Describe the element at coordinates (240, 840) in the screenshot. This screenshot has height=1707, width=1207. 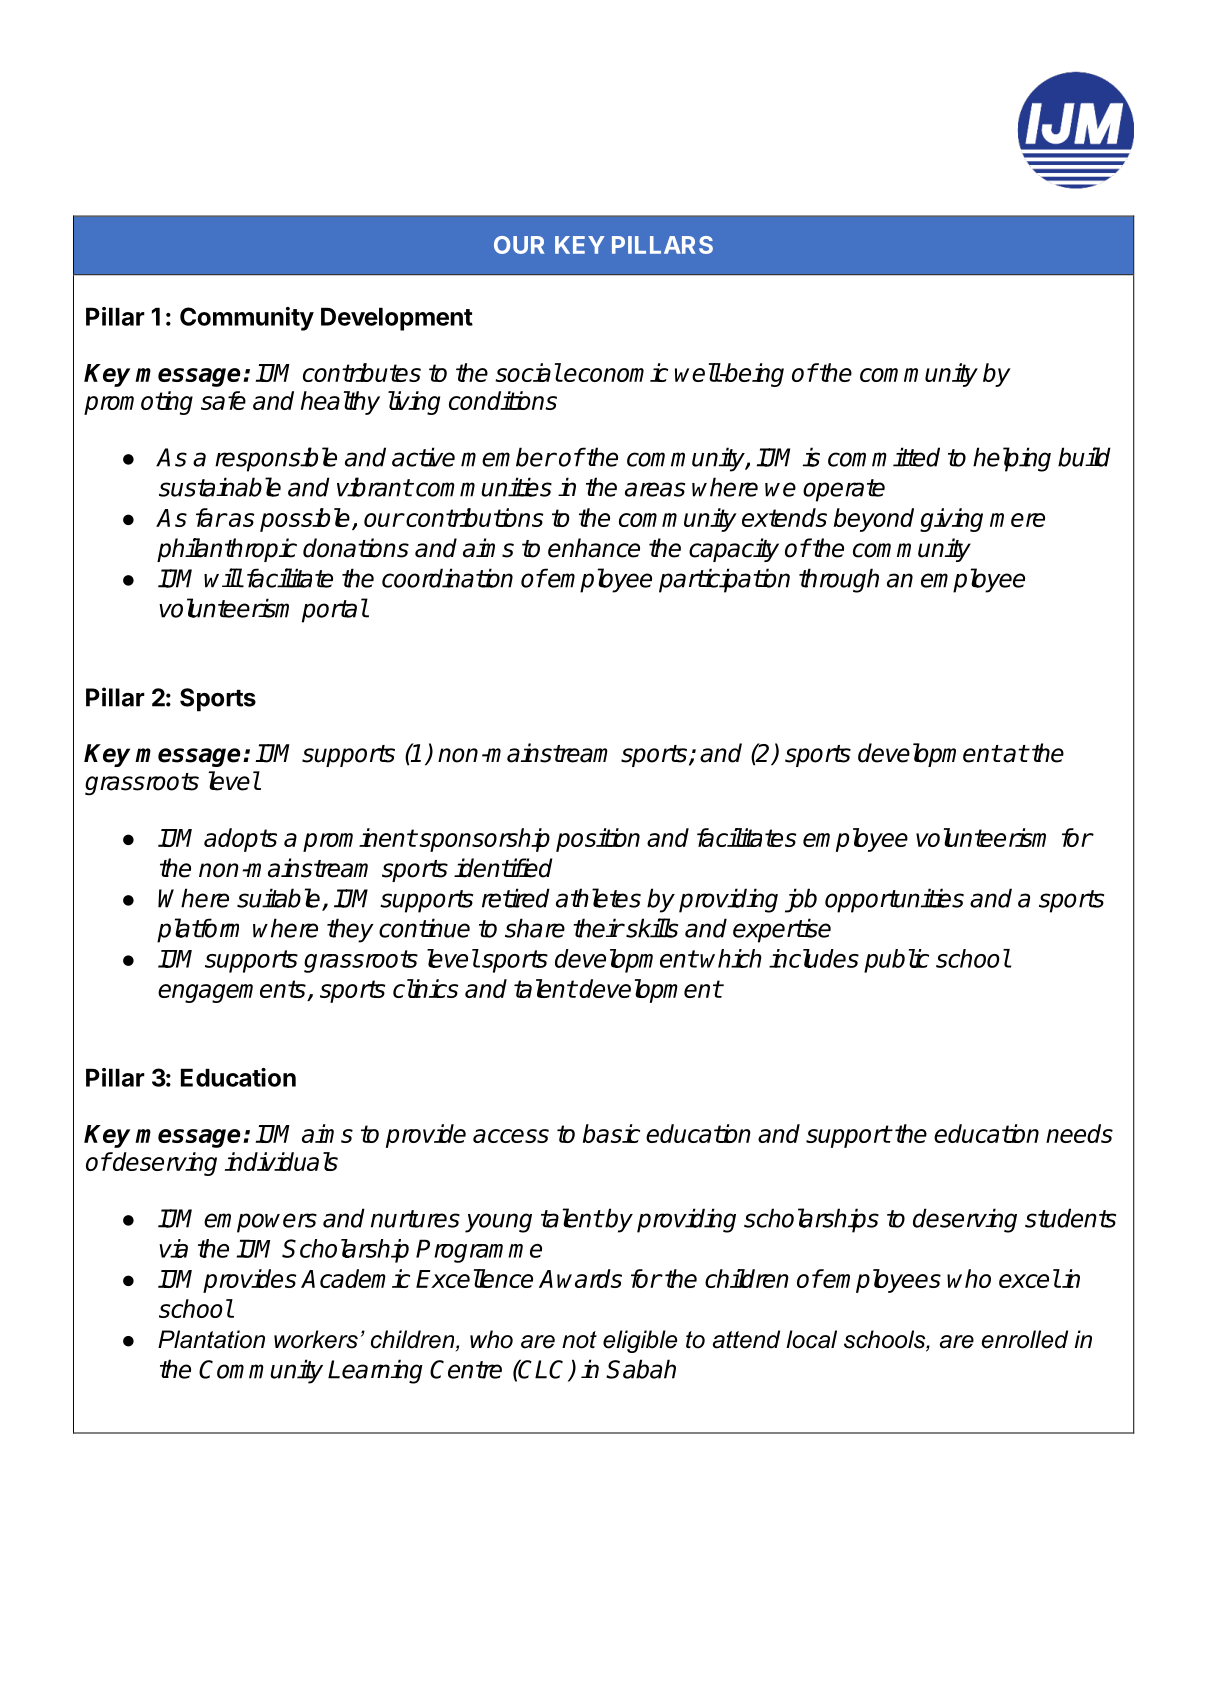
I see `adopts` at that location.
